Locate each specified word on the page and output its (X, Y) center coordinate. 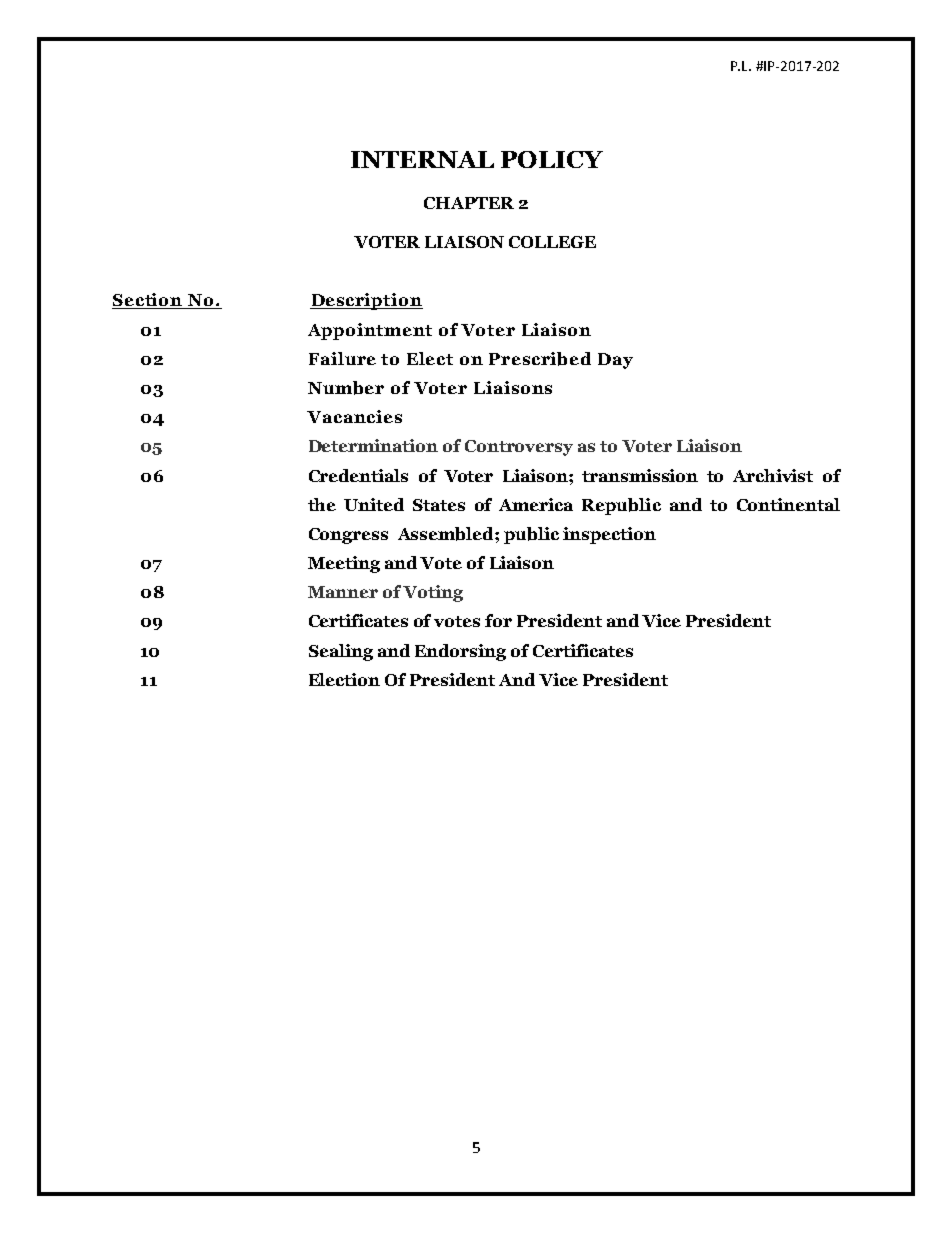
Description (366, 301)
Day (615, 361)
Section (148, 301)
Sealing (341, 652)
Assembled (447, 534)
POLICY (552, 159)
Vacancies (354, 416)
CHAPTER (469, 203)
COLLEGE (552, 242)
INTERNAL (422, 159)
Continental (788, 504)
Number (346, 388)
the (322, 504)
